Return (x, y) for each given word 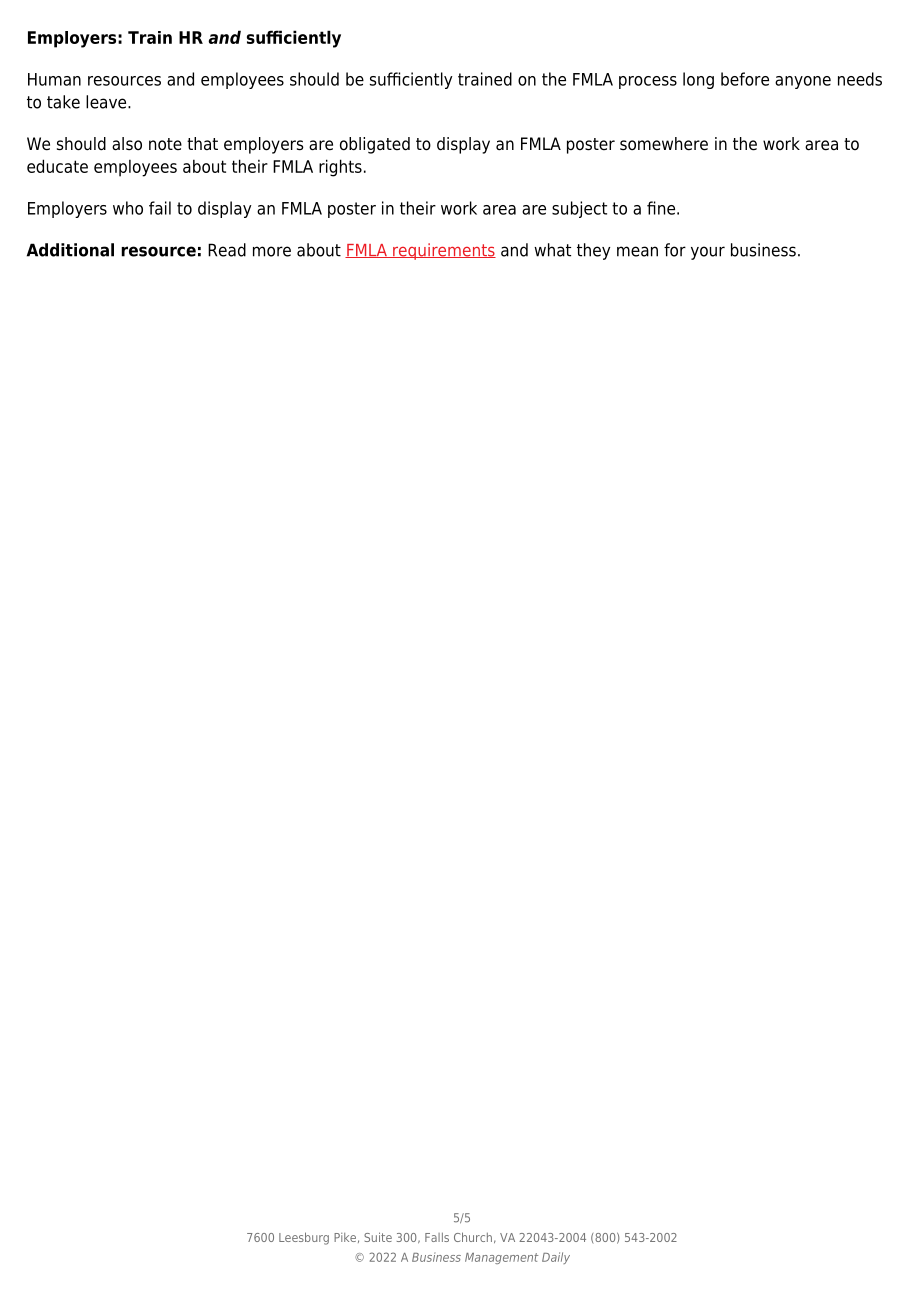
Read (227, 250)
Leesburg (304, 1238)
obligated (375, 145)
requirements (443, 251)
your (708, 253)
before (745, 79)
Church (473, 1237)
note (165, 144)
